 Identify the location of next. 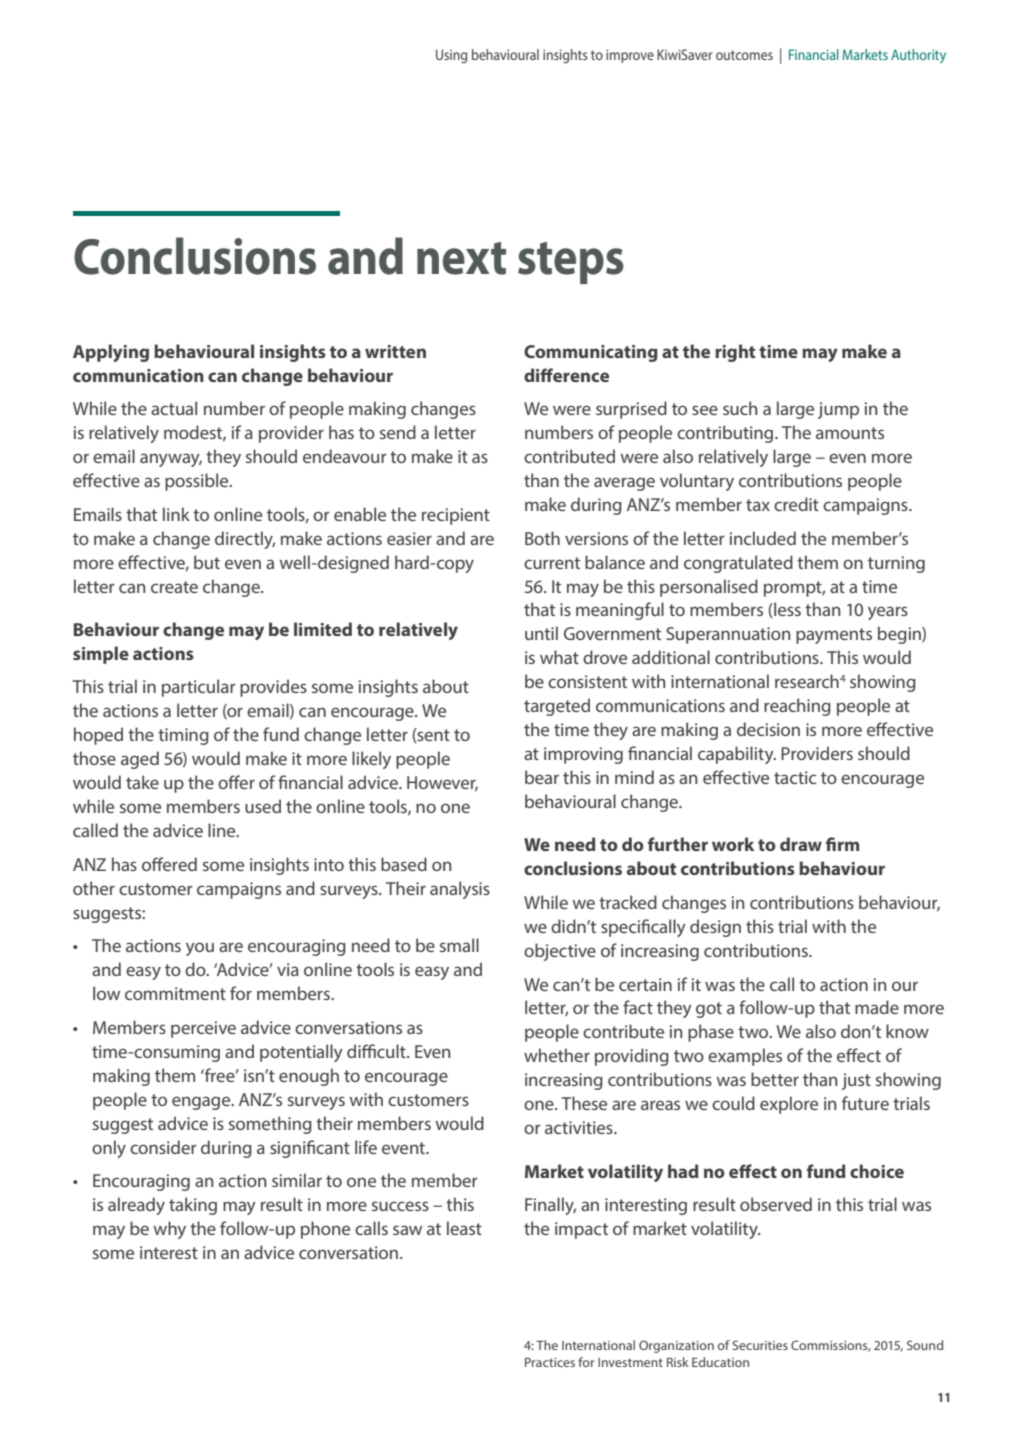
(461, 258).
